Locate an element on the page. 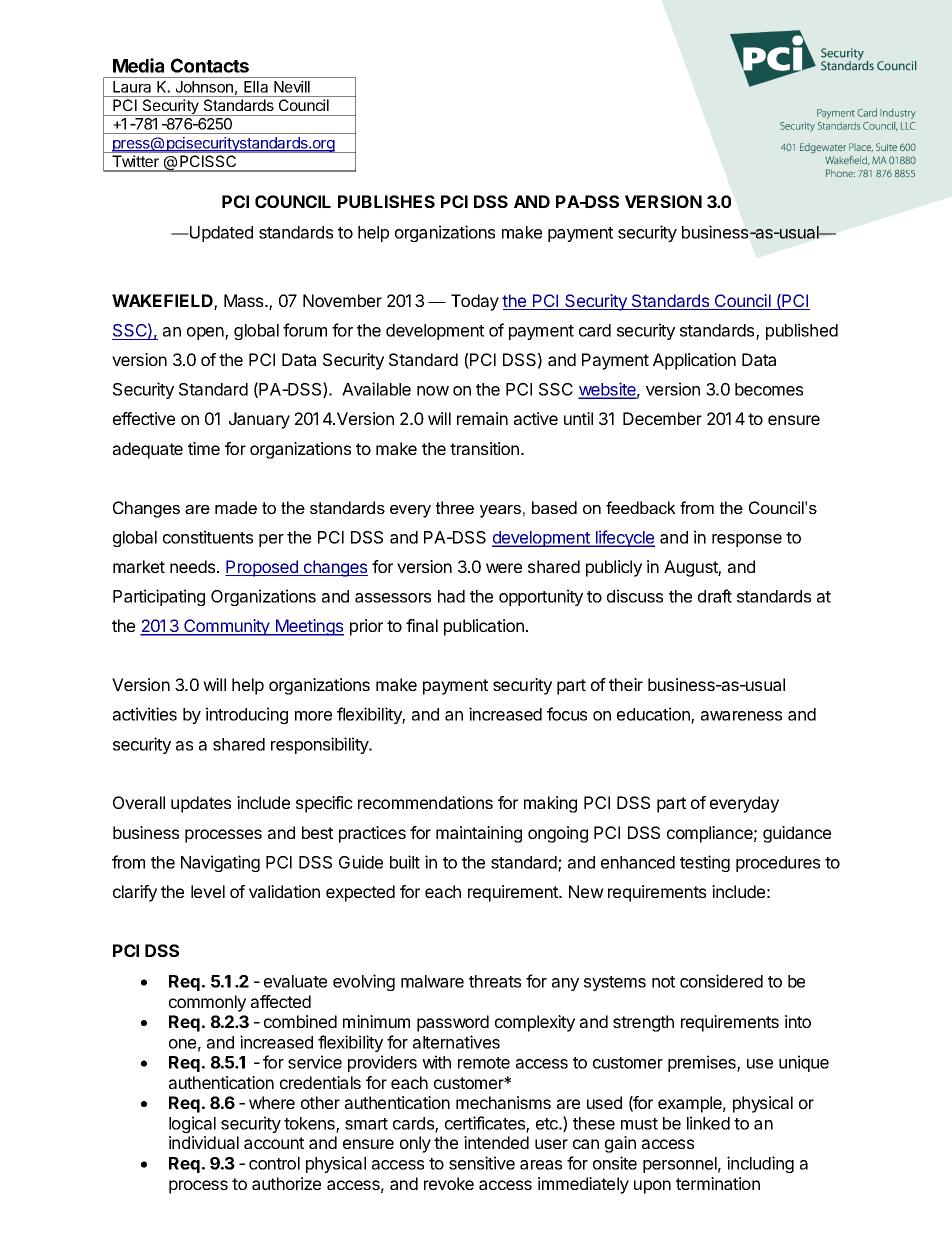 Image resolution: width=952 pixels, height=1233 pixels. maintaining is located at coordinates (479, 834).
